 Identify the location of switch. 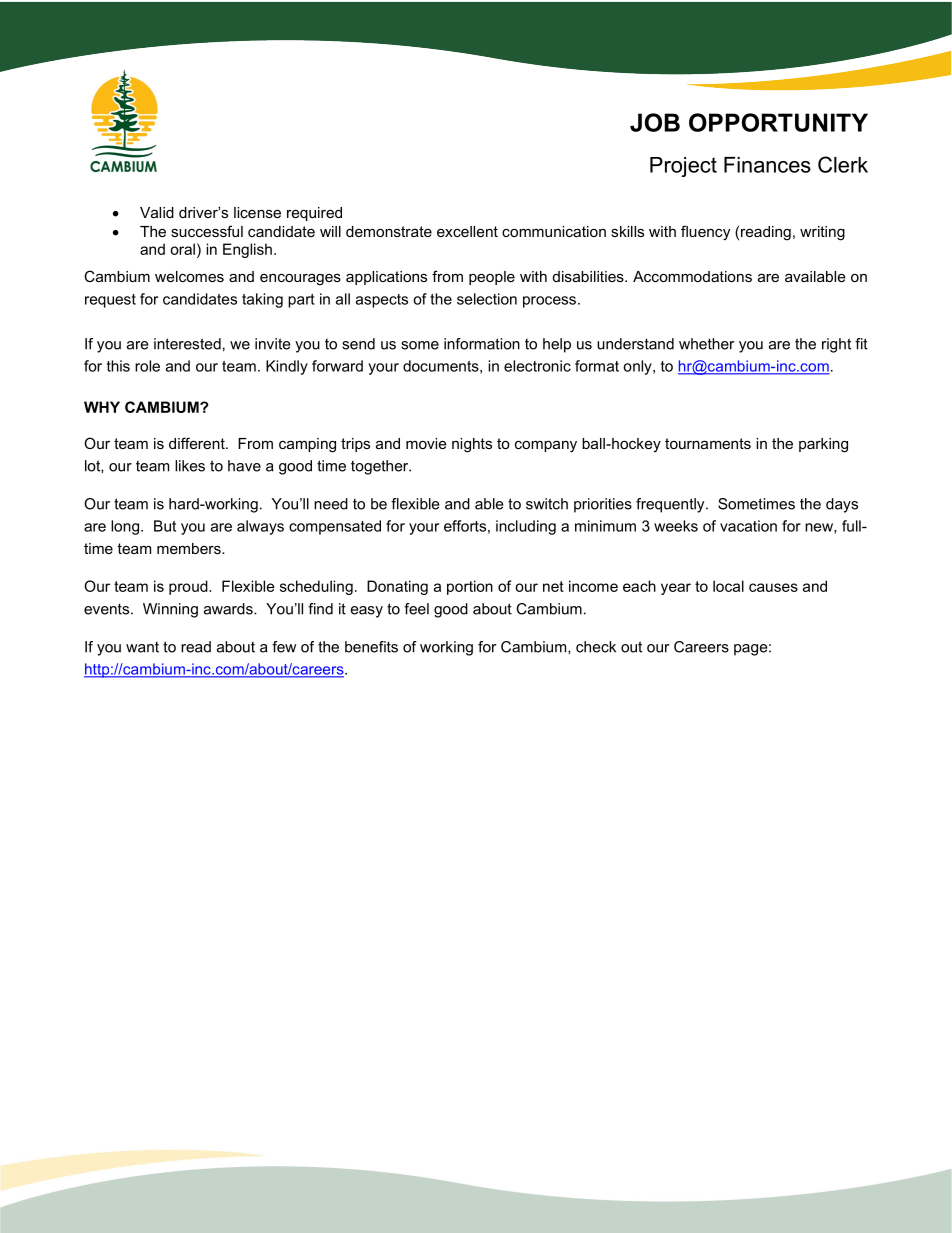
(547, 504).
